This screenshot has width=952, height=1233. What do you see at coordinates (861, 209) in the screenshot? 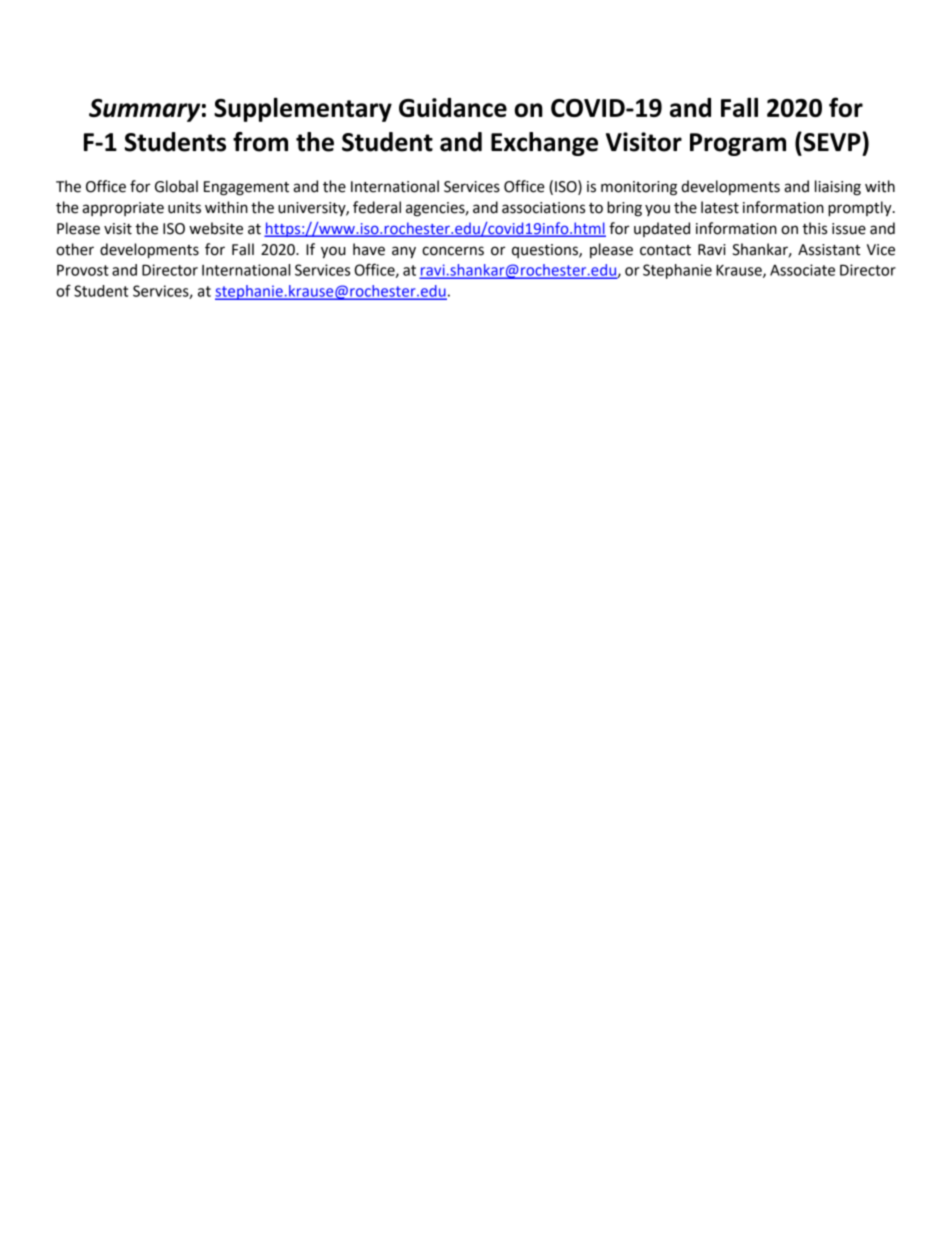
I see `promptly` at bounding box center [861, 209].
